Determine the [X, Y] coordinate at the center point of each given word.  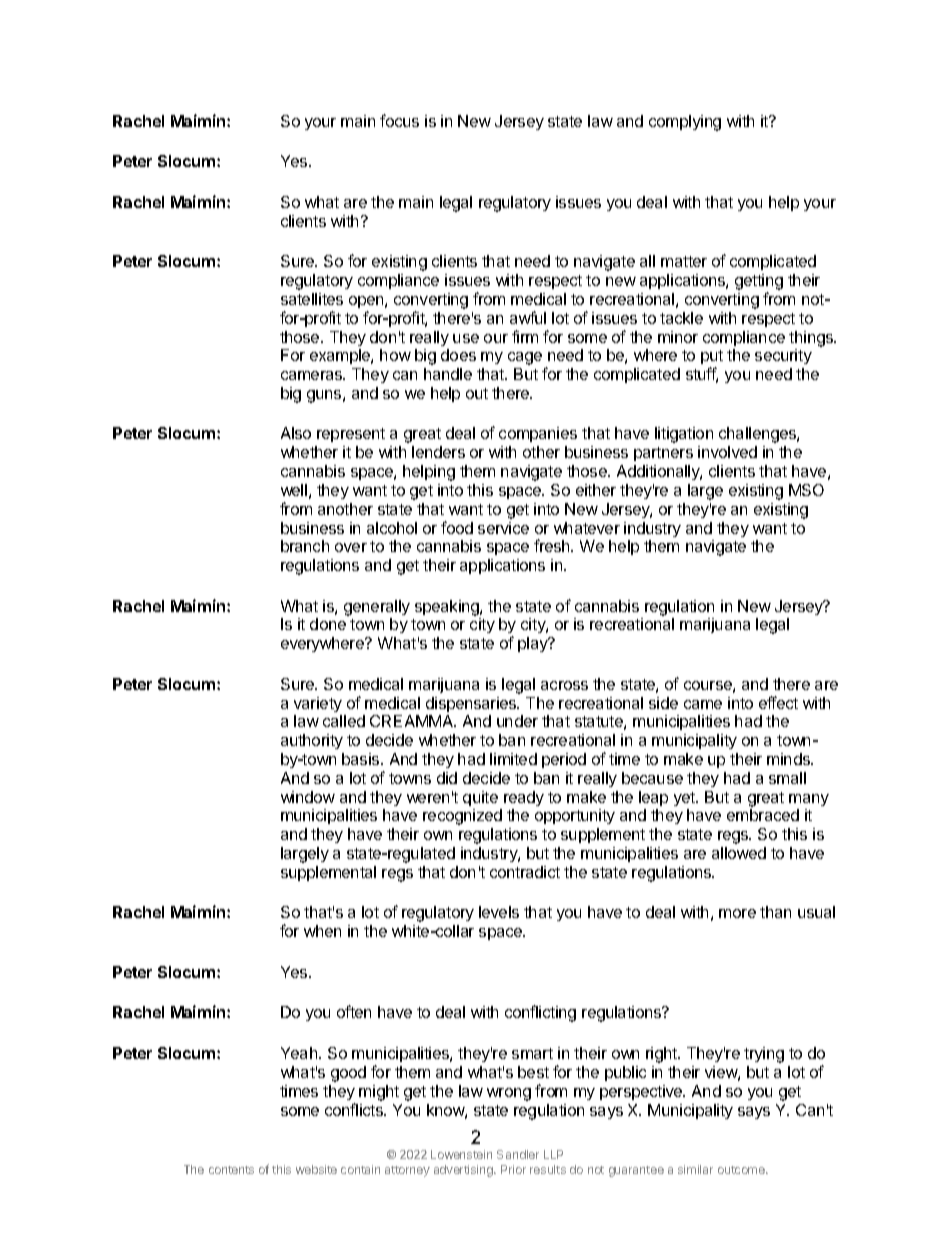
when [322, 931]
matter [684, 261]
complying [685, 123]
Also [296, 433]
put [712, 359]
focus [399, 120]
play [534, 644]
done [328, 624]
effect [778, 702]
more [737, 913]
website [316, 1169]
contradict [525, 872]
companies [538, 434]
